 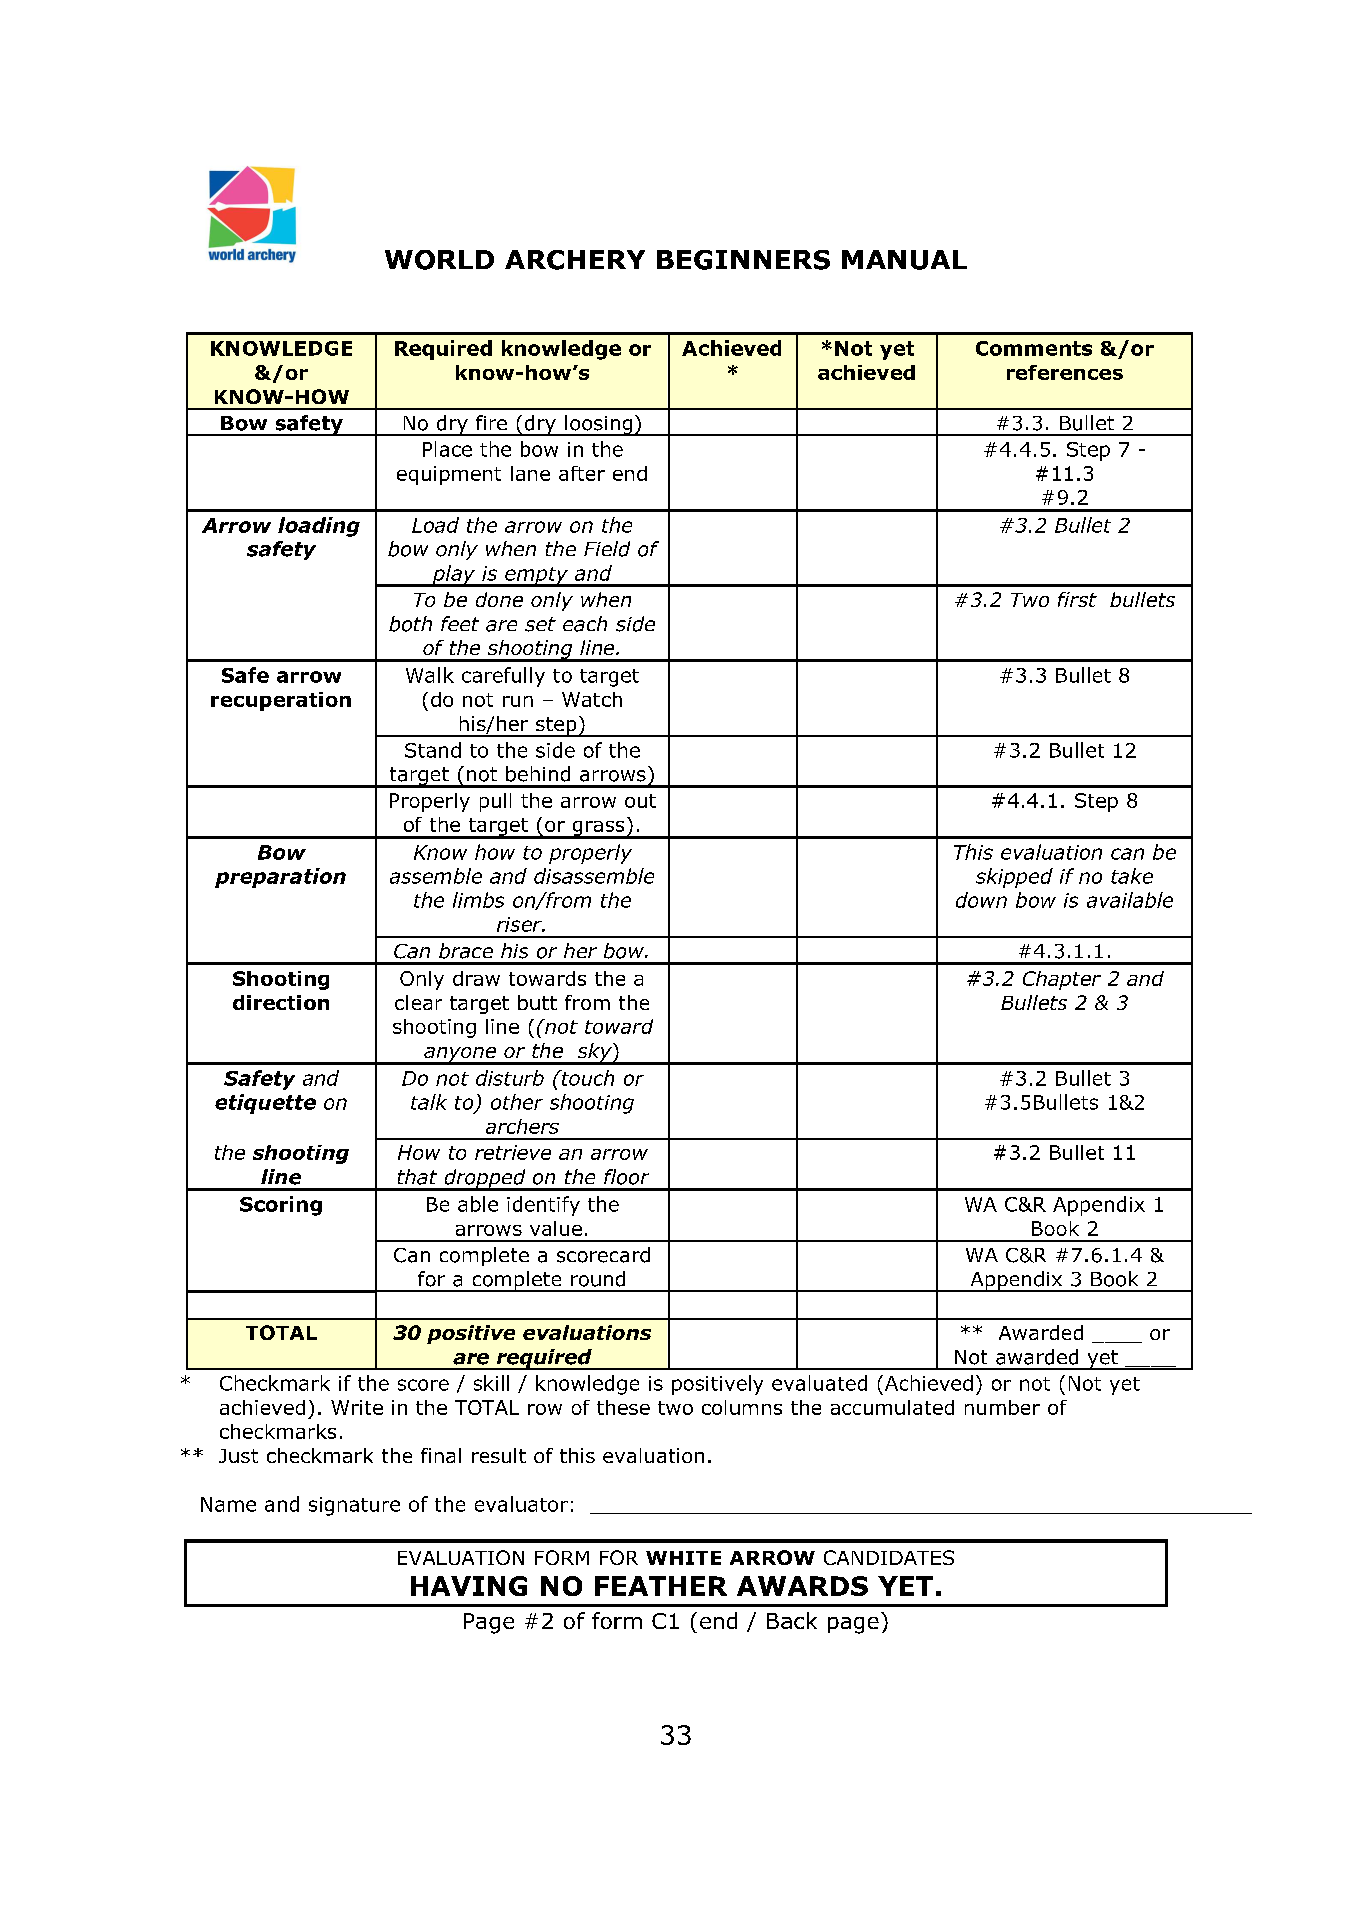 I want to click on butt, so click(x=537, y=1002).
